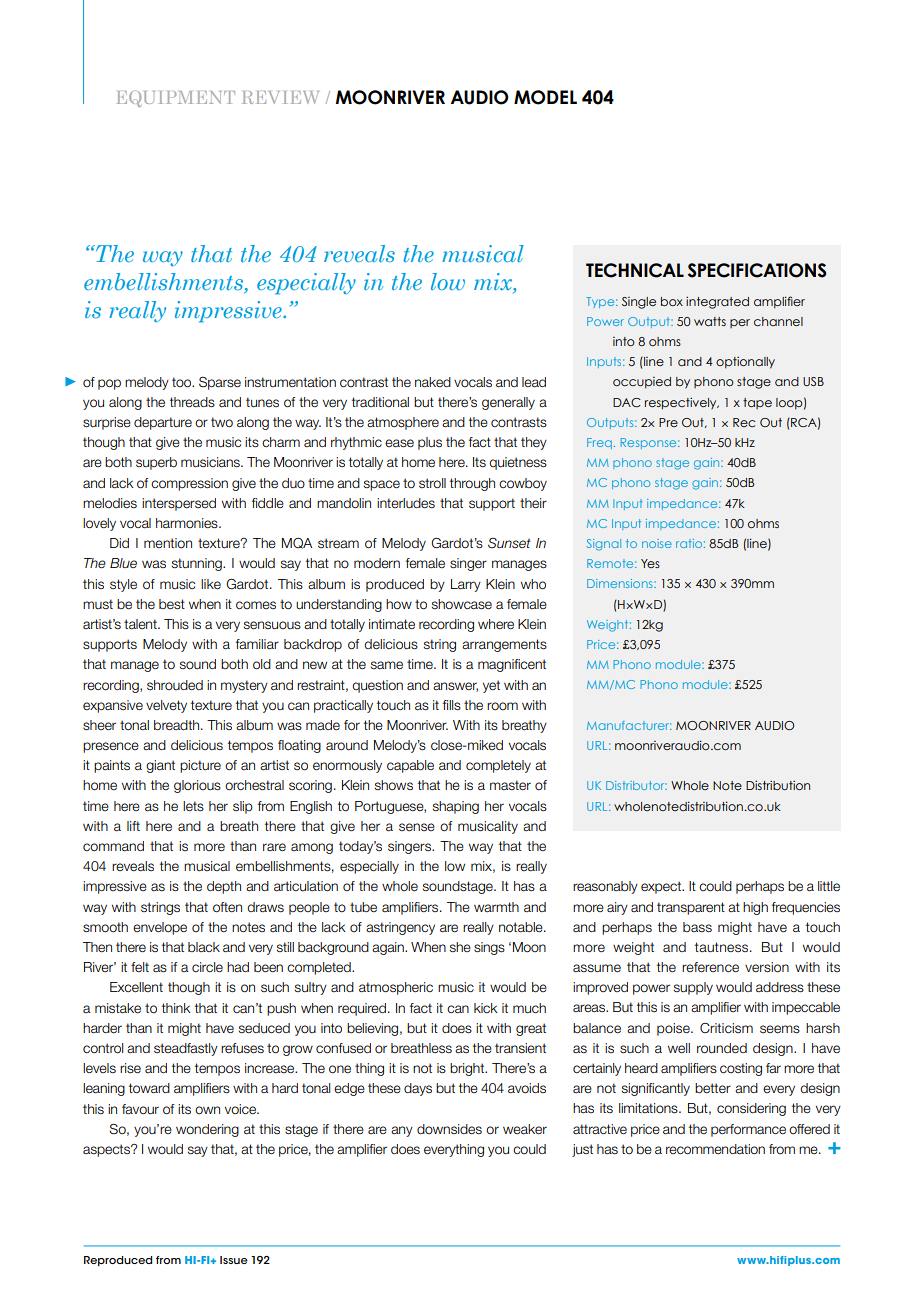  Describe the element at coordinates (472, 484) in the screenshot. I see `through` at that location.
